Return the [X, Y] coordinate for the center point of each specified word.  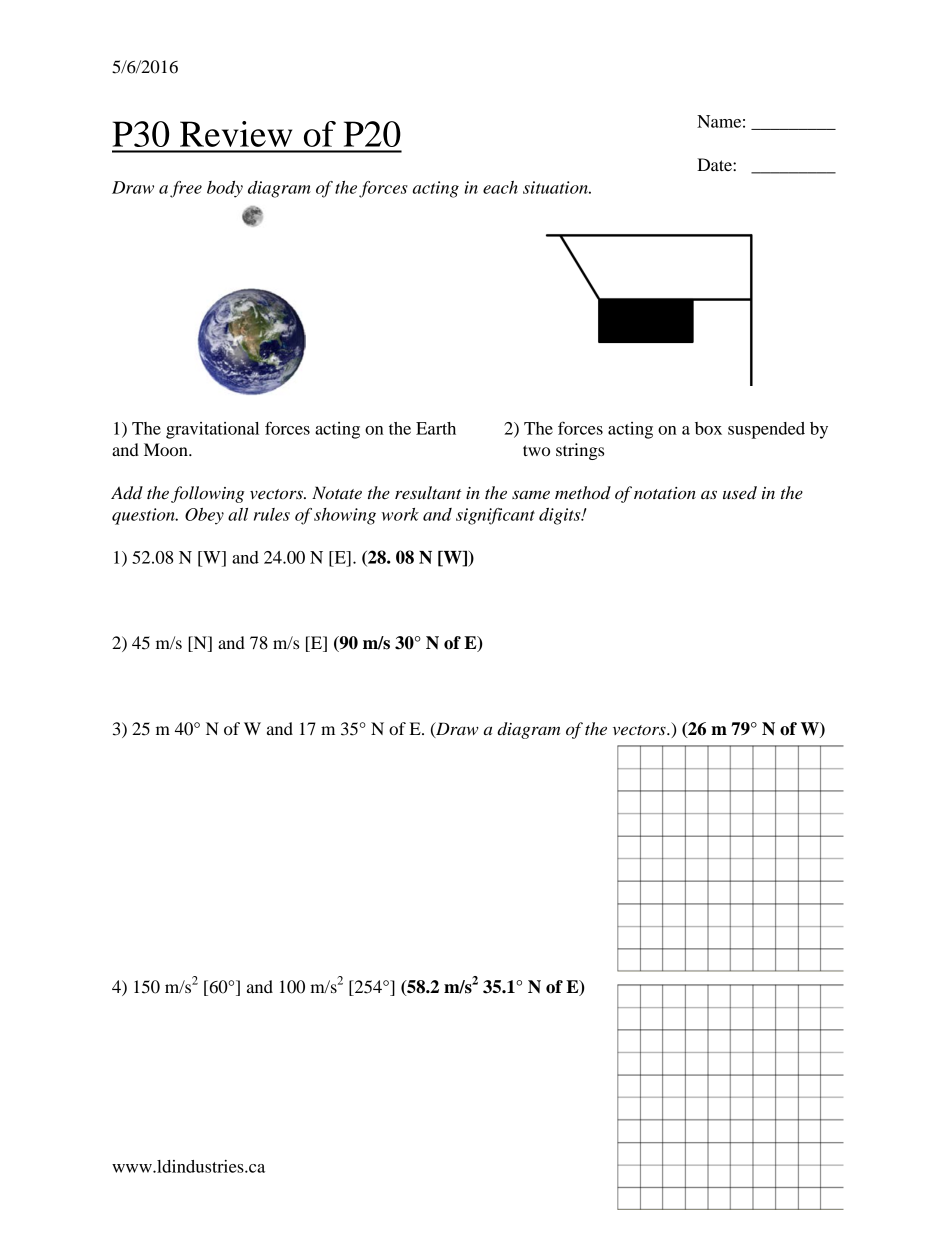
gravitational [212, 430]
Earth [436, 428]
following [207, 494]
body [225, 189]
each [500, 187]
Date [715, 164]
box [708, 428]
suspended [766, 430]
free [186, 189]
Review [236, 134]
